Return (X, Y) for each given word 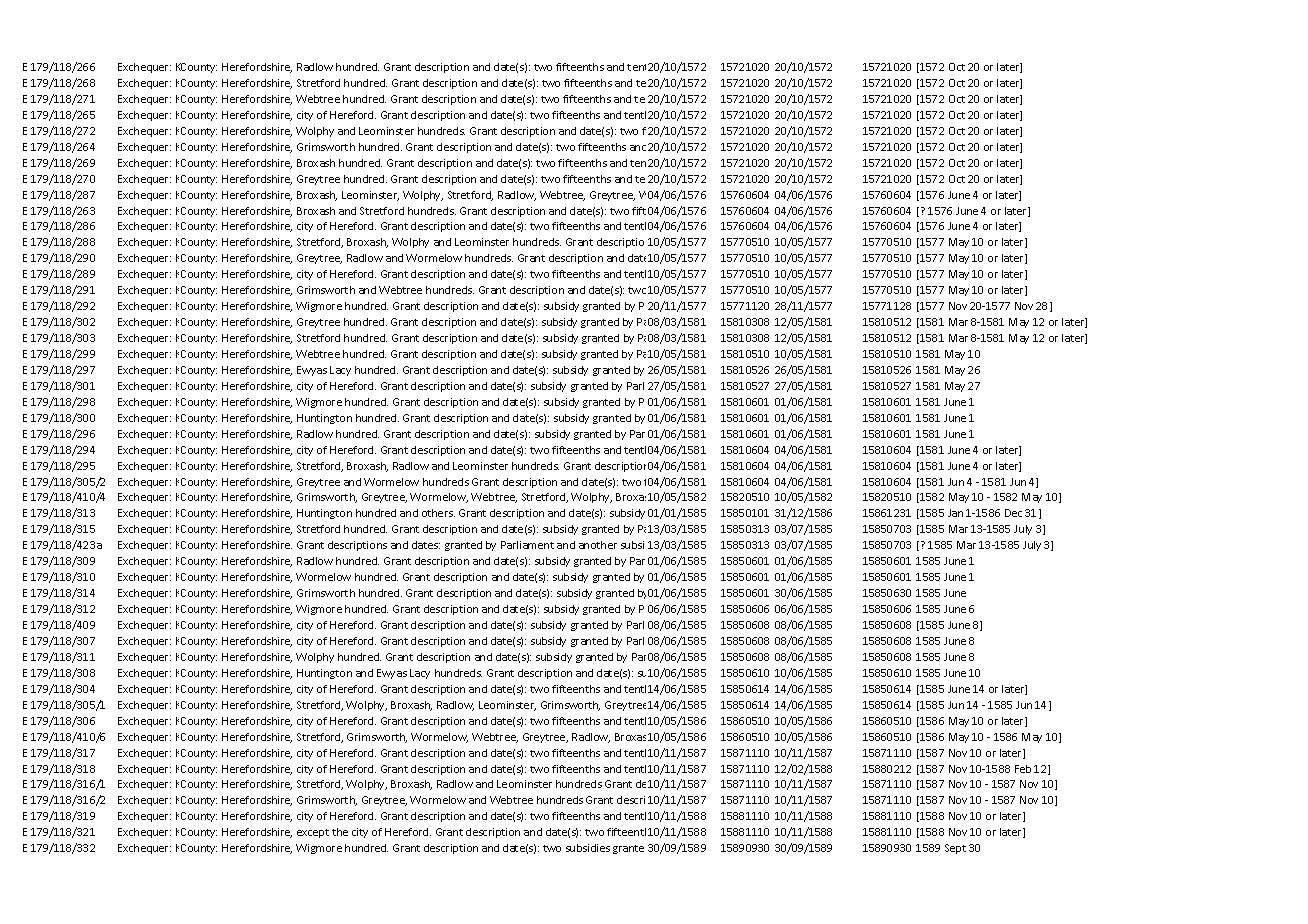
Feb (1023, 769)
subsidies (588, 848)
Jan (955, 513)
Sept (955, 849)
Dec (1013, 513)
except (313, 833)
